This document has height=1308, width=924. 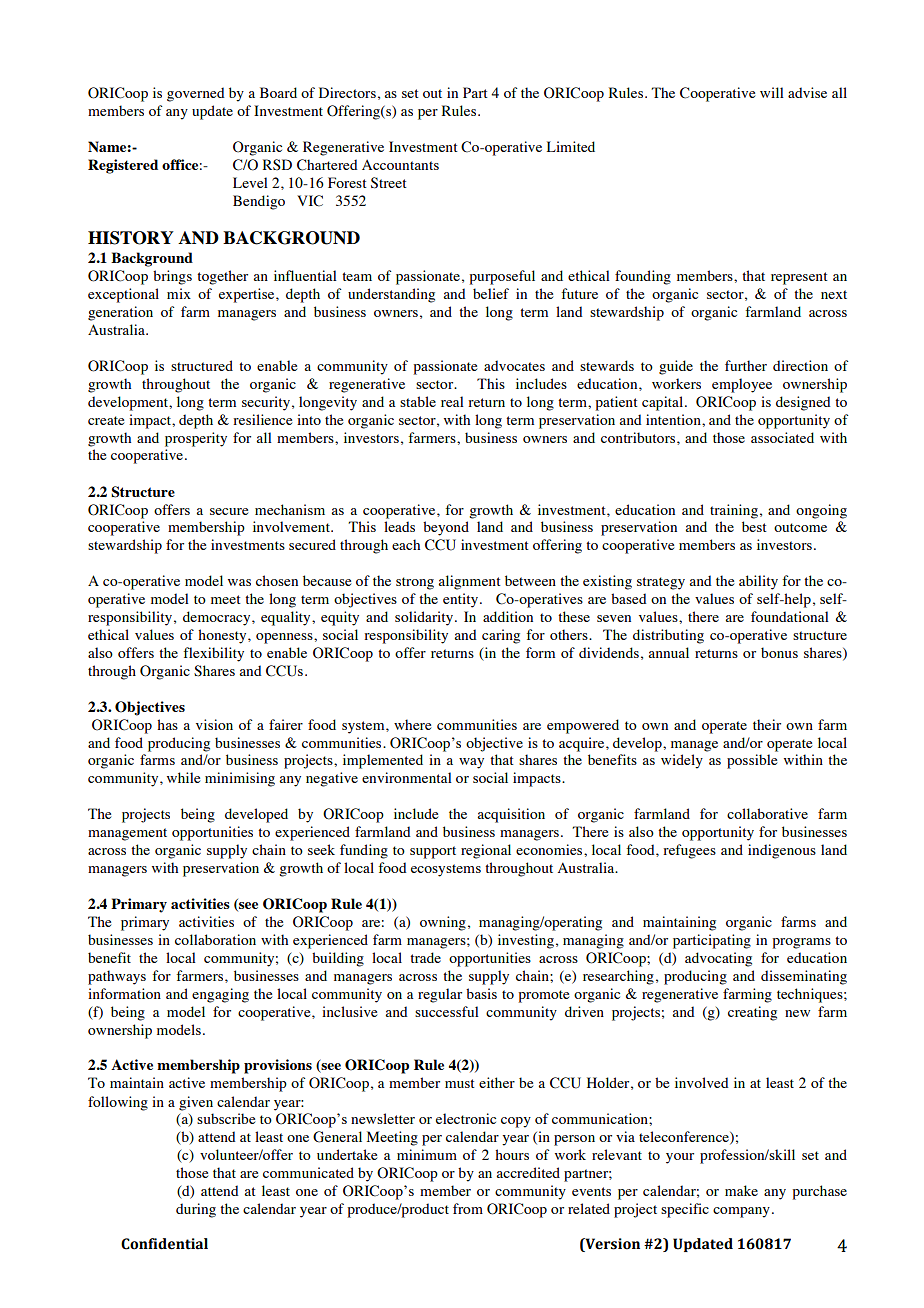 I want to click on governed, so click(x=196, y=94).
